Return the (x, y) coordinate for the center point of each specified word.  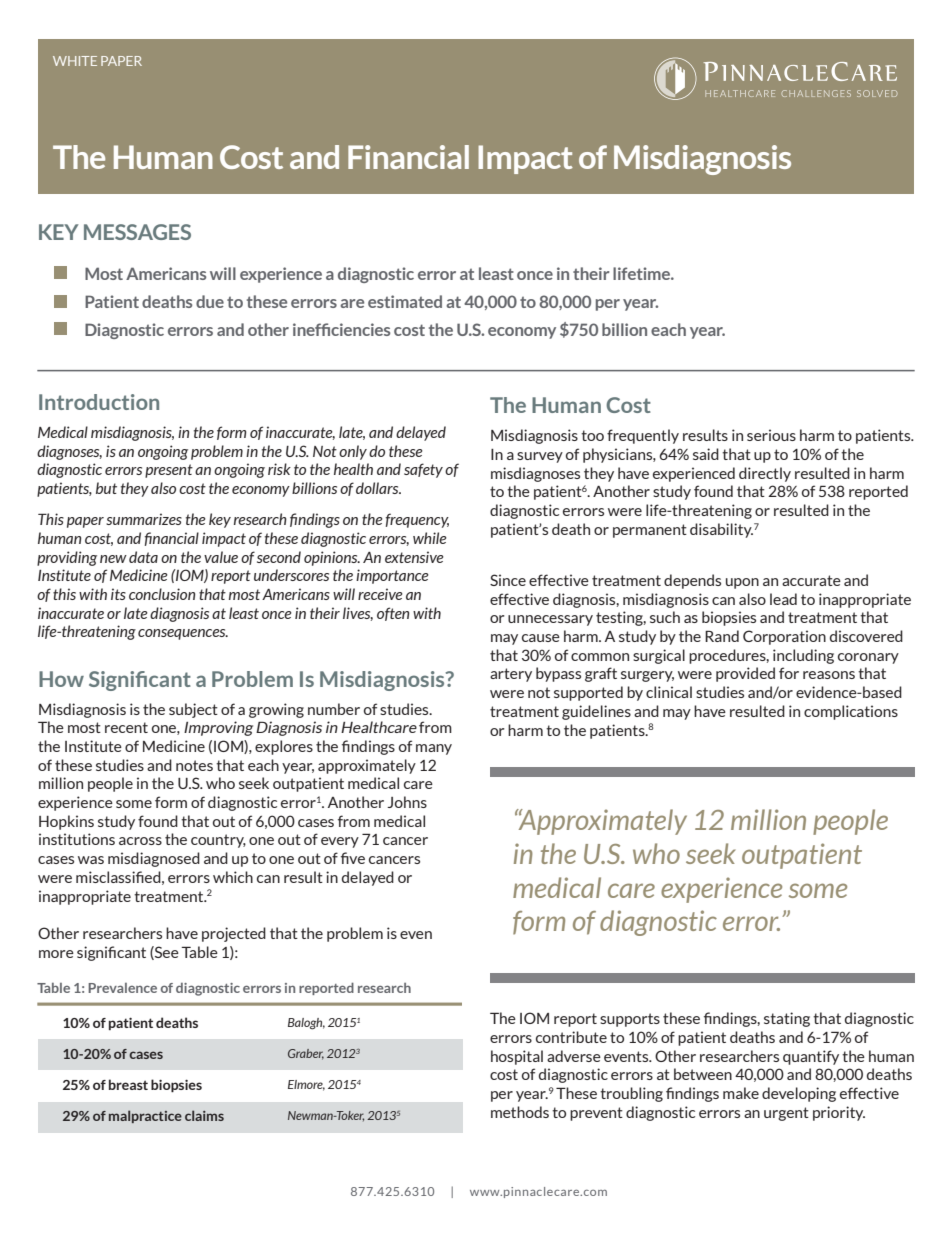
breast (128, 1084)
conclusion (162, 594)
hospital (517, 1057)
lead (783, 599)
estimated (405, 301)
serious (771, 435)
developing (799, 1094)
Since (508, 580)
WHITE (75, 61)
